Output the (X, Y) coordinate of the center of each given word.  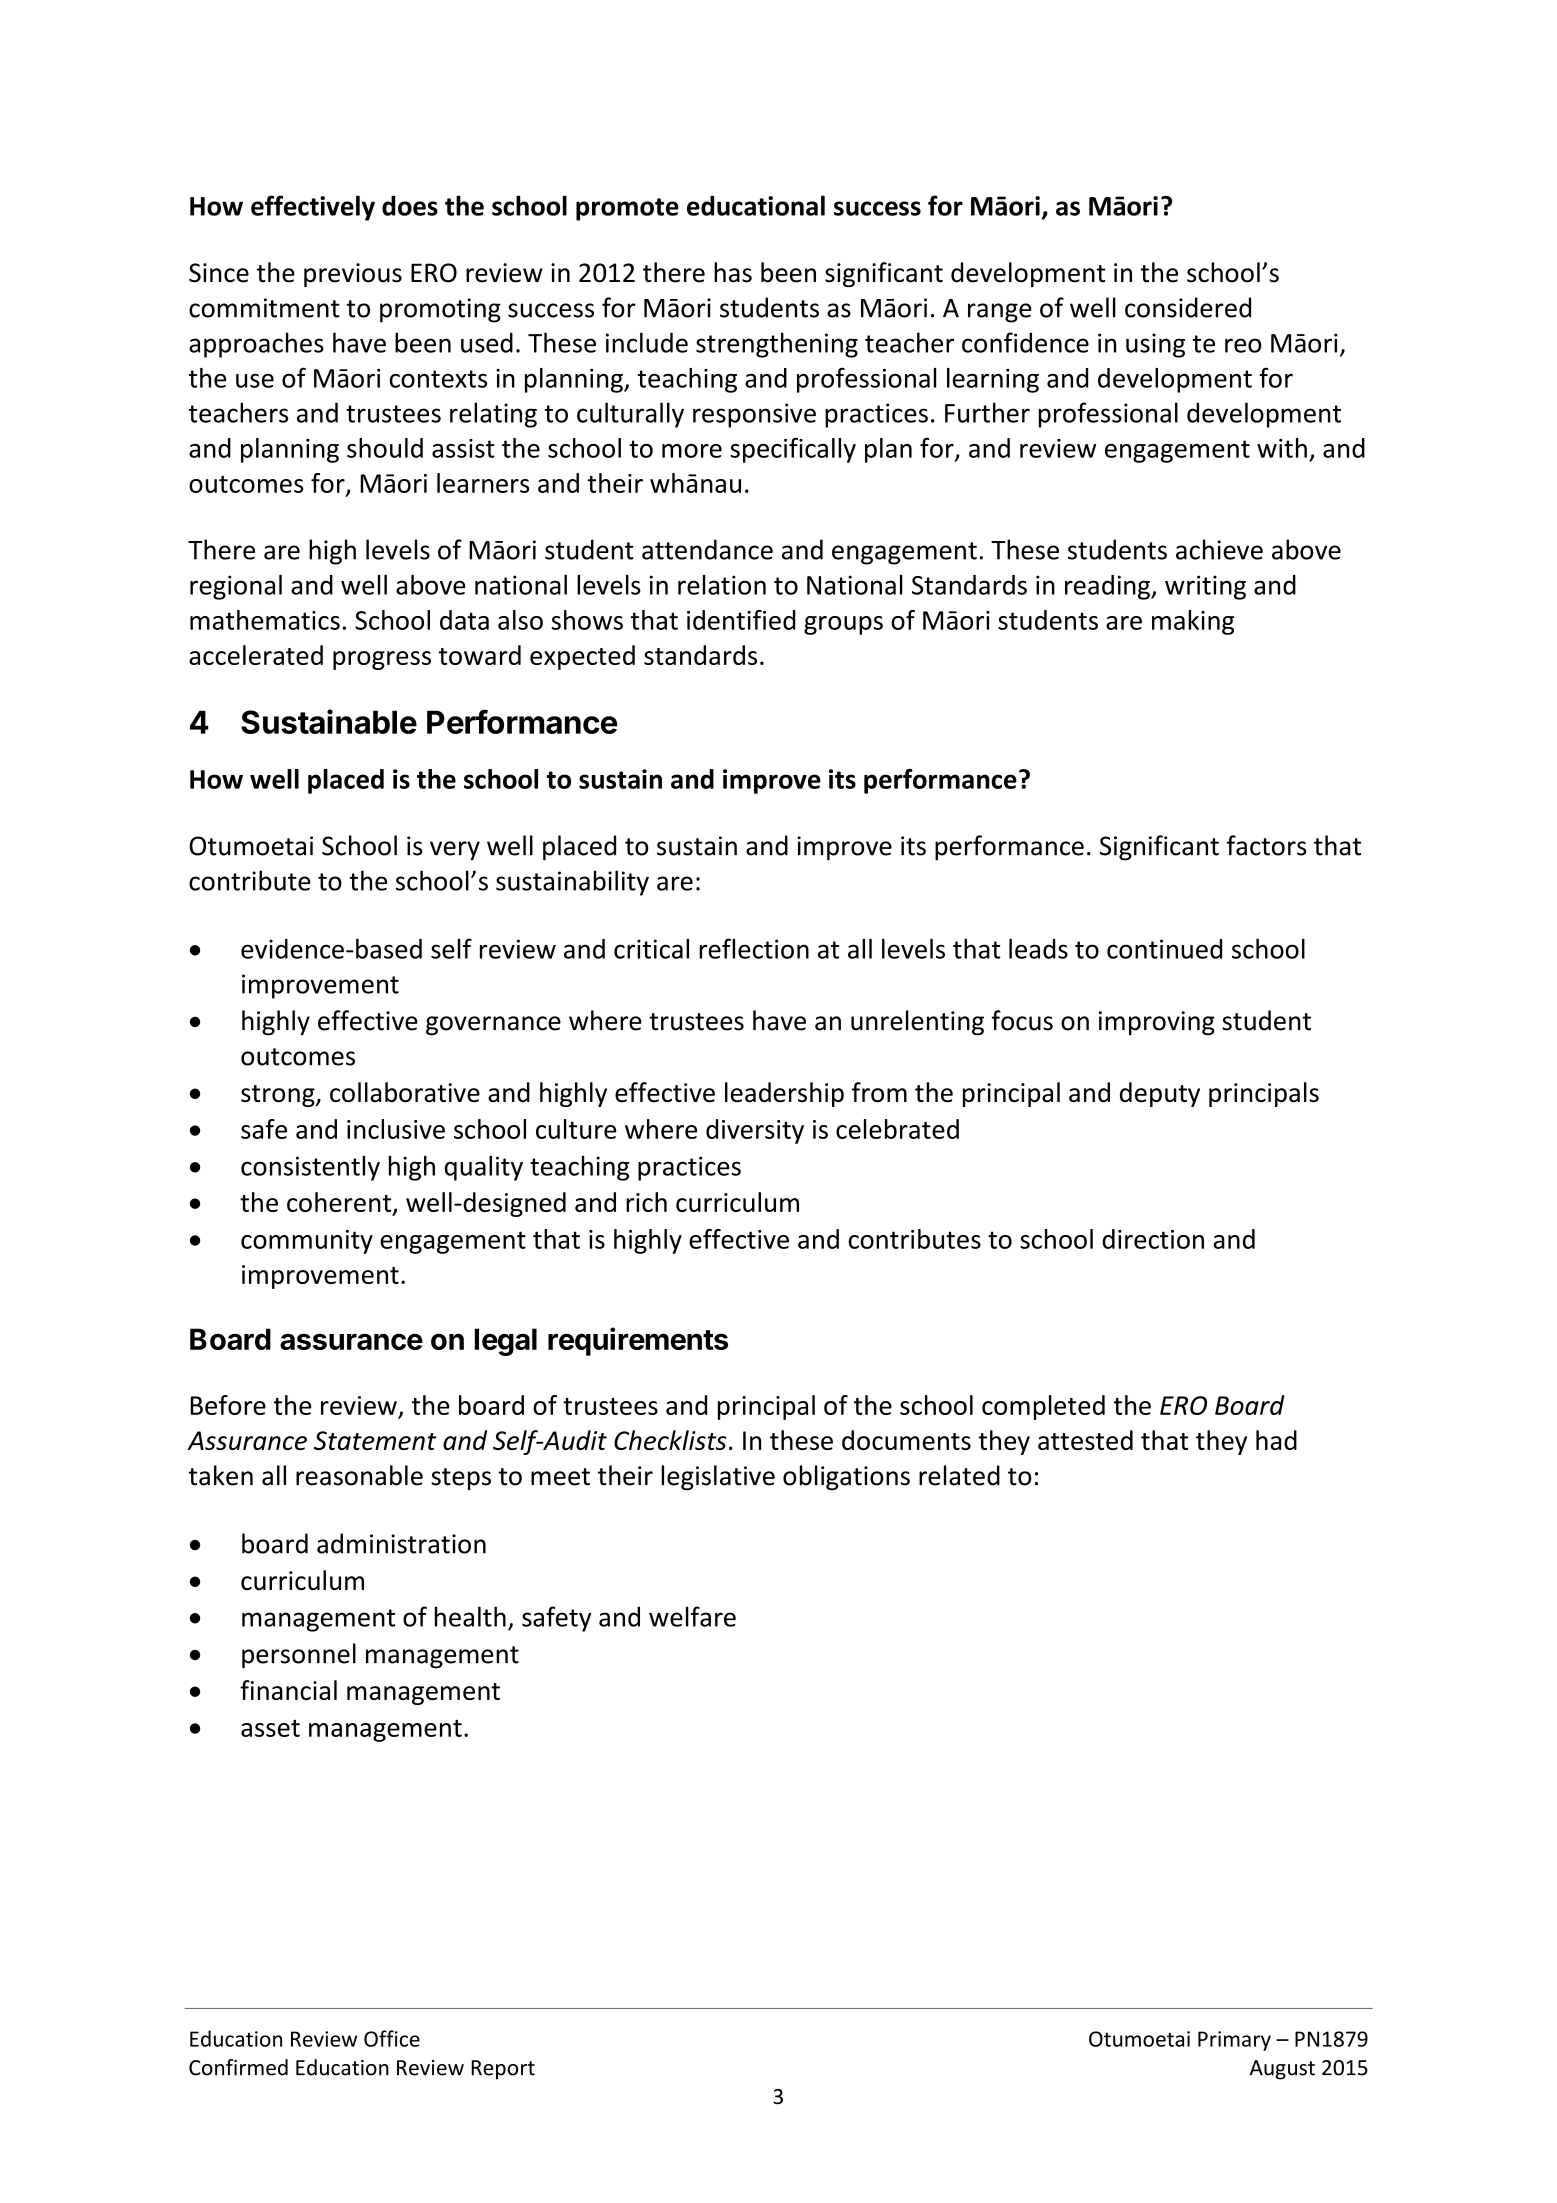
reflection (754, 948)
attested (1085, 1440)
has (733, 272)
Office (392, 2038)
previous (353, 275)
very (455, 851)
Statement (375, 1440)
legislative (718, 1478)
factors (1266, 845)
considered (1188, 307)
